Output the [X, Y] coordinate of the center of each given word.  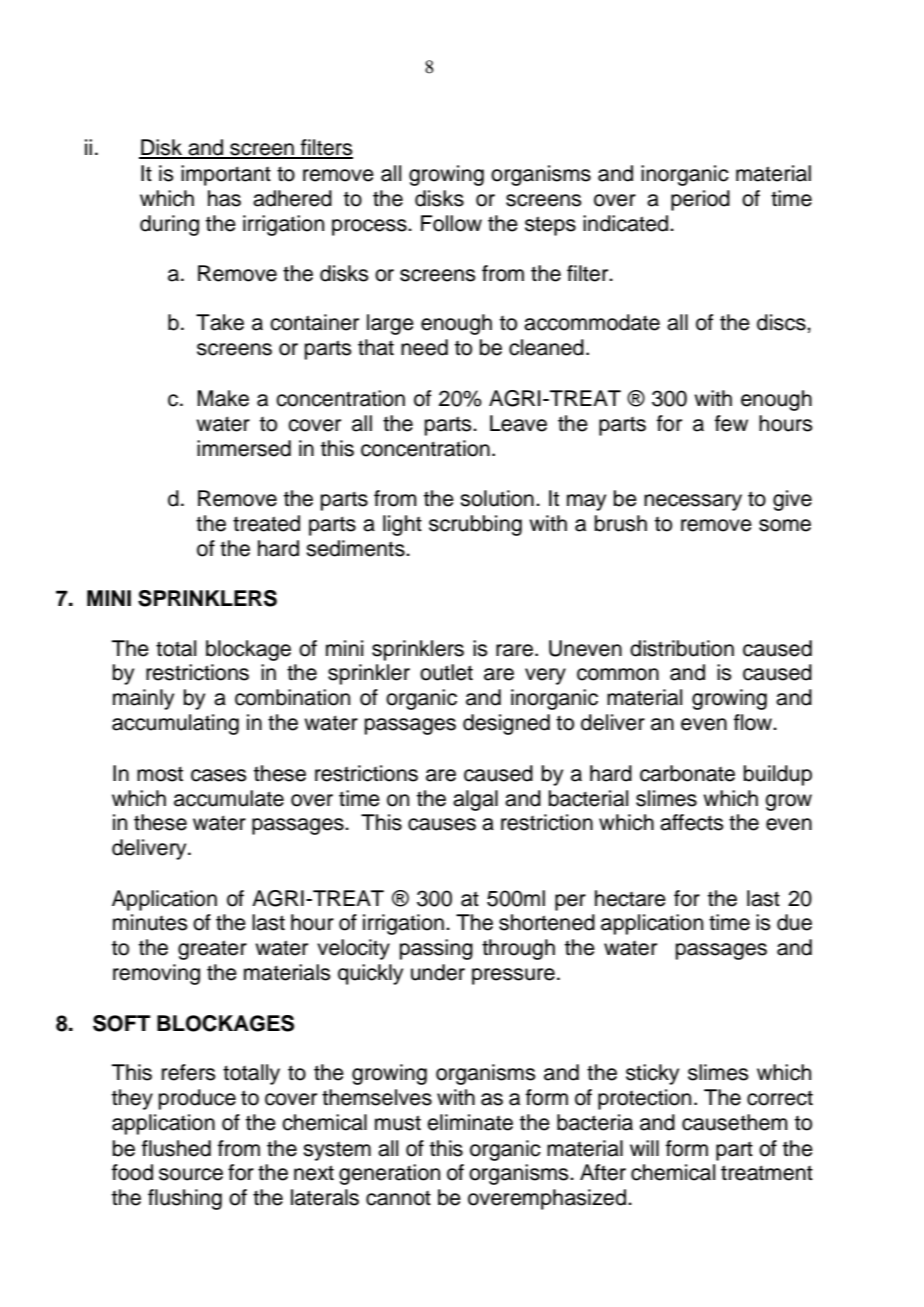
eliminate [470, 1122]
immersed [244, 448]
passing [436, 949]
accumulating [175, 724]
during [169, 225]
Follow [451, 223]
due [794, 922]
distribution [682, 648]
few [731, 423]
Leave [518, 423]
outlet [446, 672]
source [191, 1174]
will [644, 1148]
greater [212, 950]
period [700, 200]
